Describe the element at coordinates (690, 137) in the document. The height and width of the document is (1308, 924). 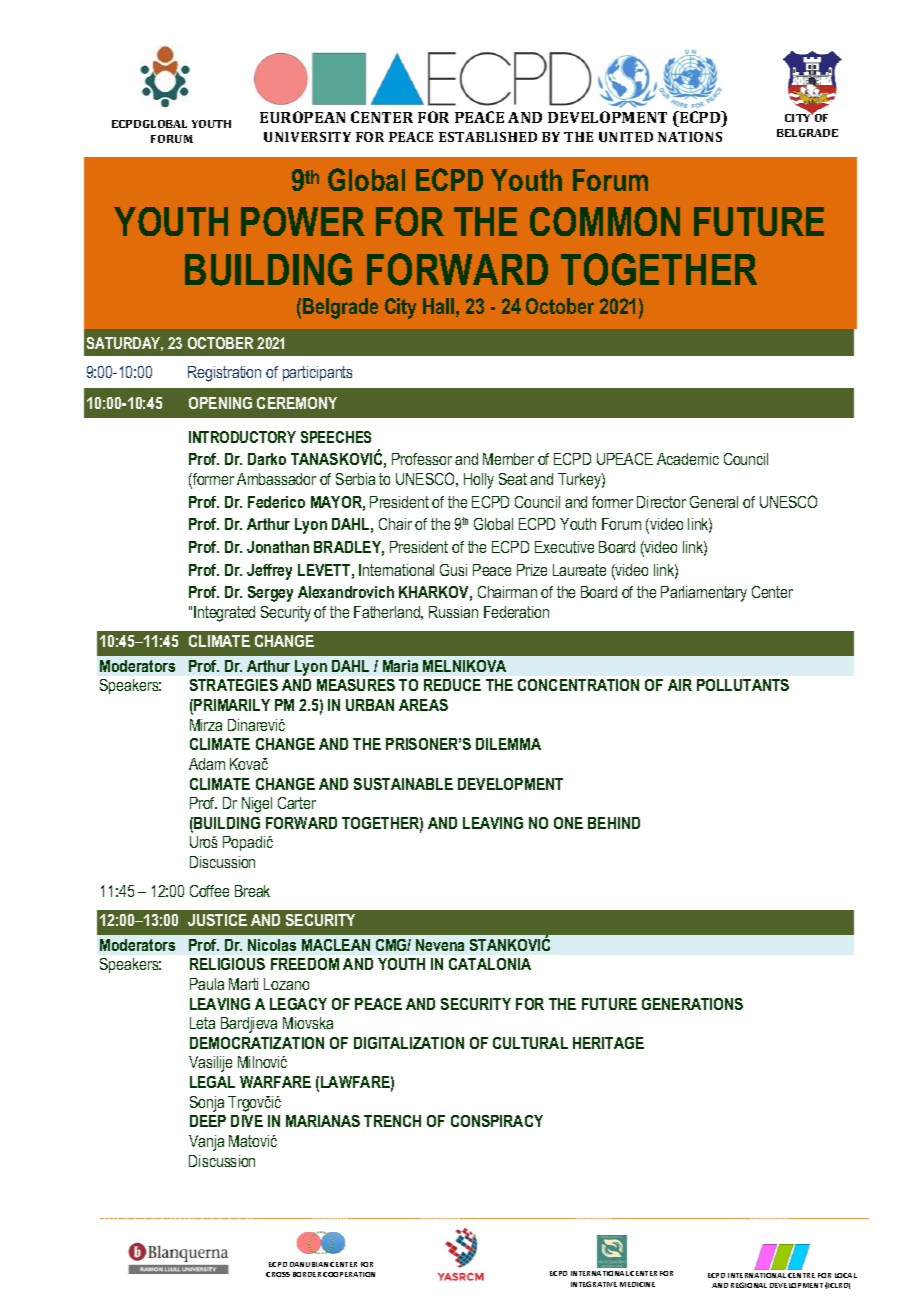
I see `NATIONS` at that location.
